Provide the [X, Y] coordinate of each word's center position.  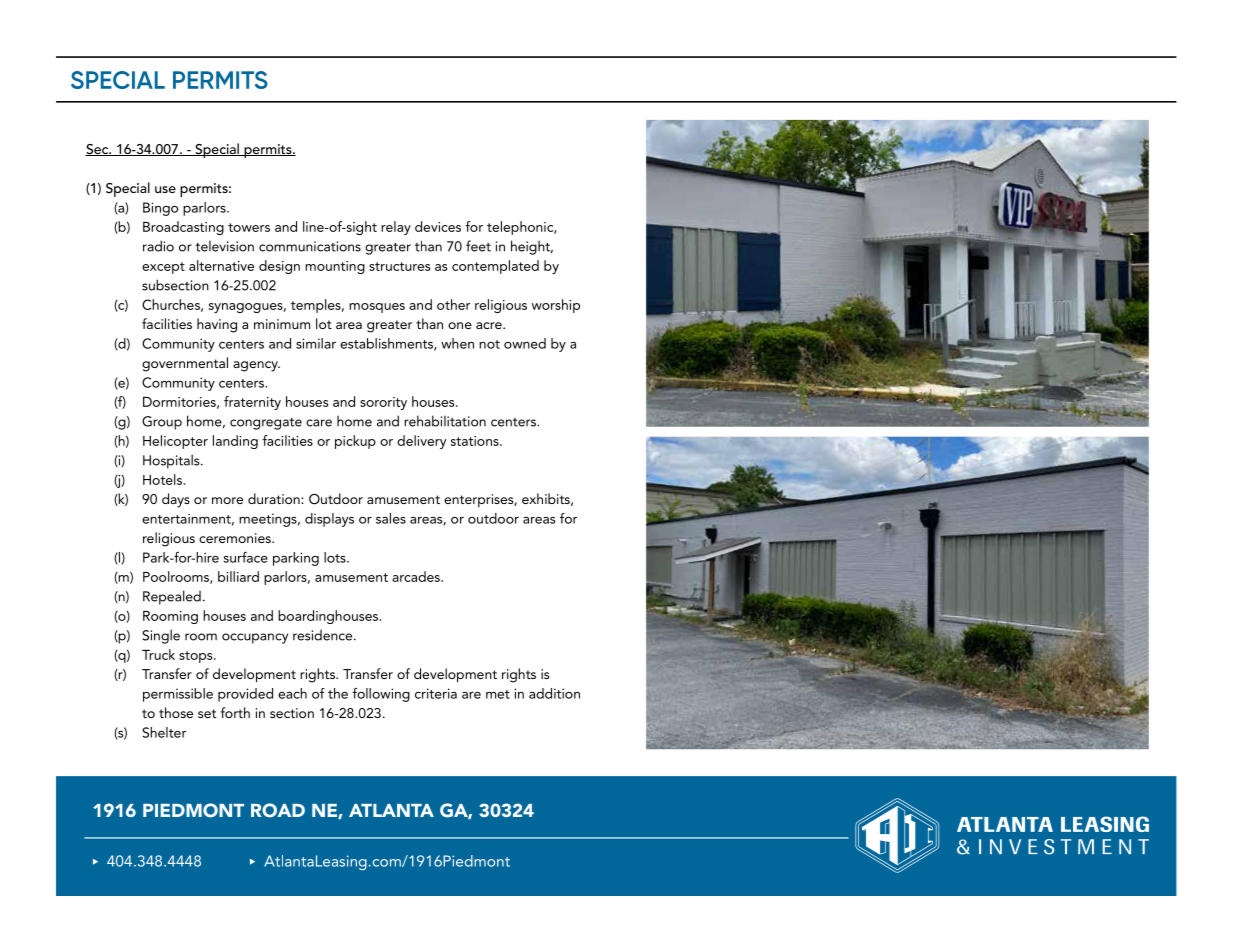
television [224, 246]
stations [476, 441]
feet [478, 246]
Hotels [162, 479]
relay [396, 228]
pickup [355, 442]
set [207, 713]
